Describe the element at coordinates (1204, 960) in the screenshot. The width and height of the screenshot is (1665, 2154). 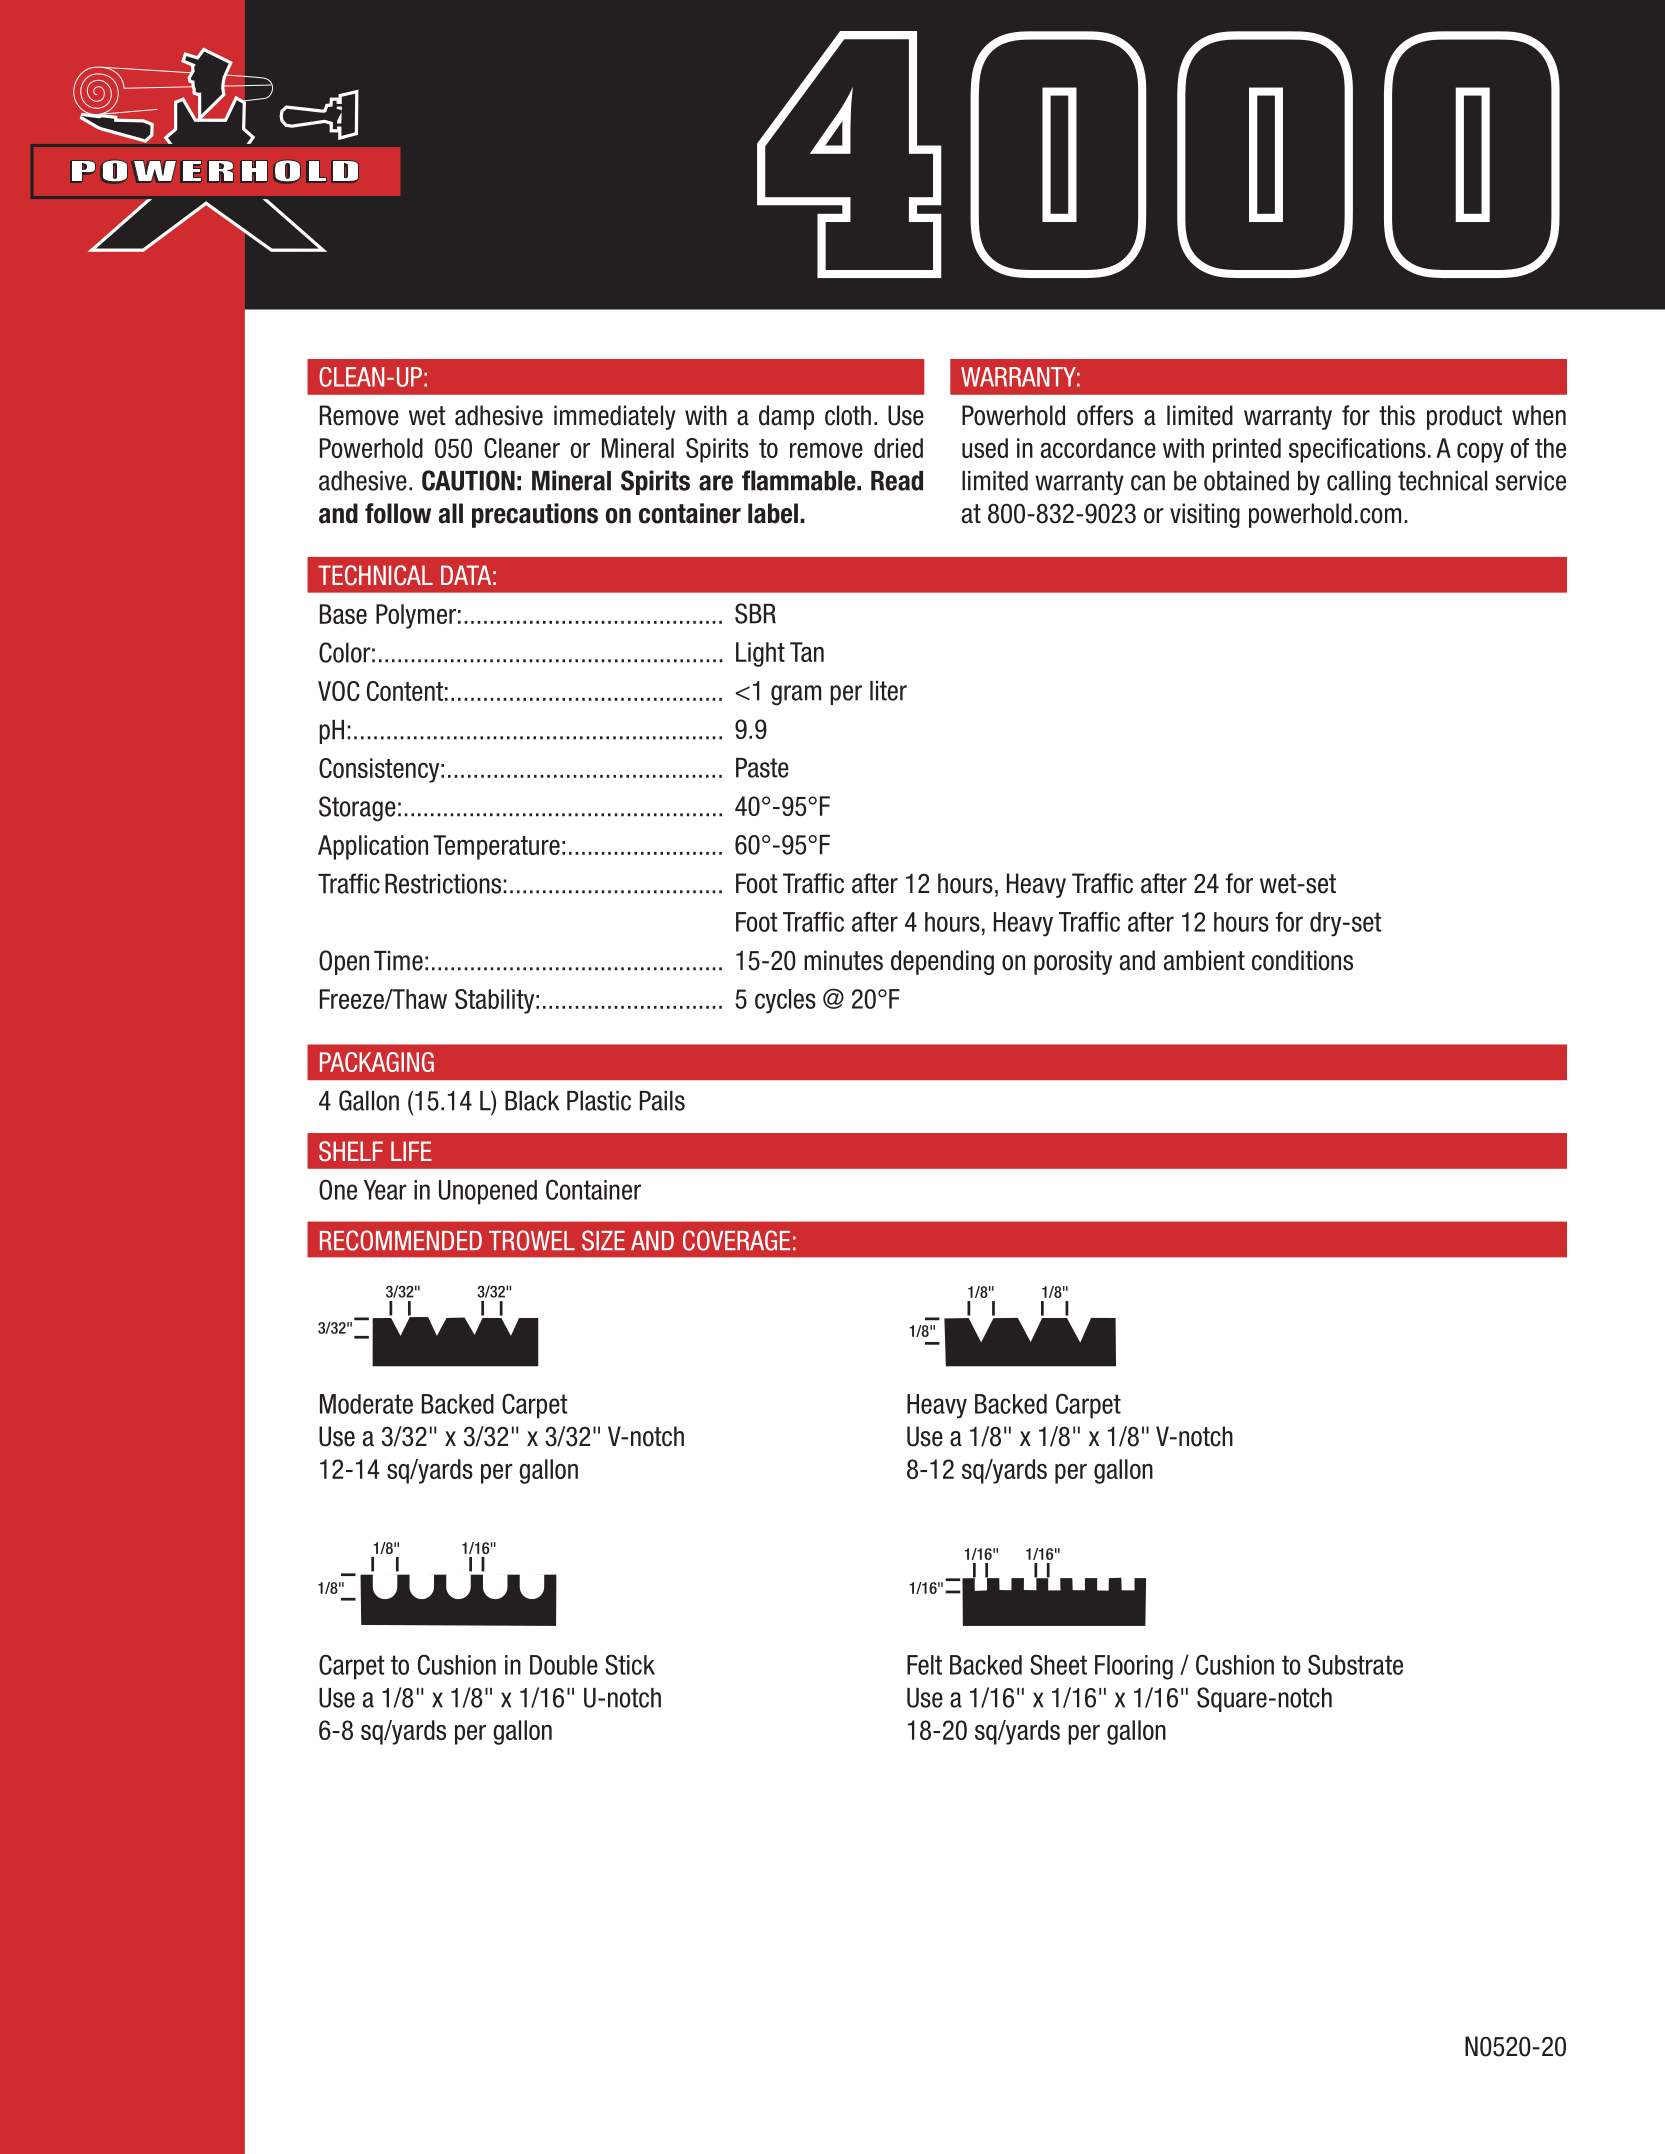
I see `ambient` at that location.
